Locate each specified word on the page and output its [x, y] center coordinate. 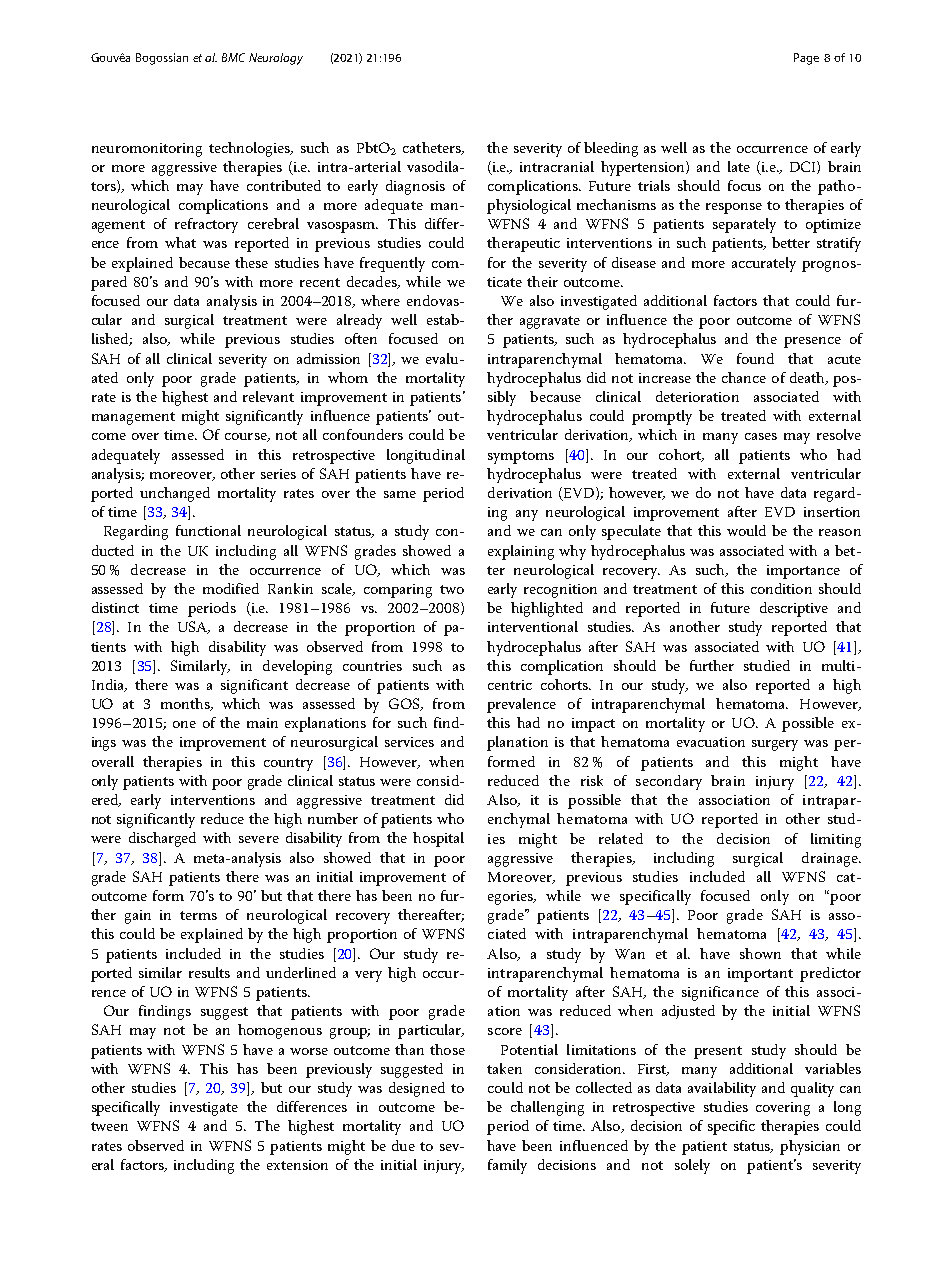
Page [806, 59]
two [452, 589]
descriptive [794, 609]
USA [194, 627]
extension [297, 1165]
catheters [433, 148]
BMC [233, 57]
